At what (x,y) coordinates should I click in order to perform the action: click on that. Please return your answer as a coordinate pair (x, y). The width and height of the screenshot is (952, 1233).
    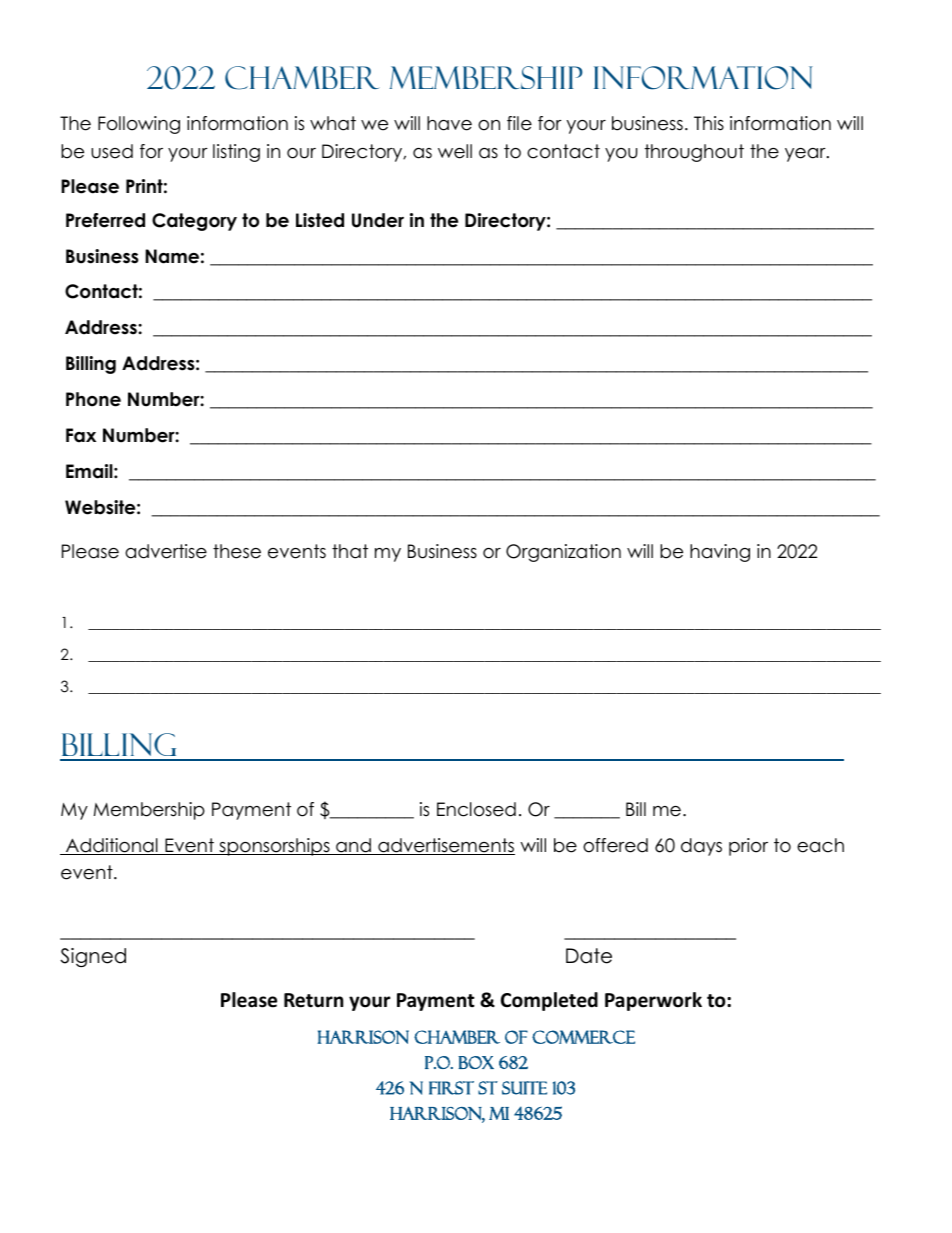
    Looking at the image, I should click on (350, 551).
